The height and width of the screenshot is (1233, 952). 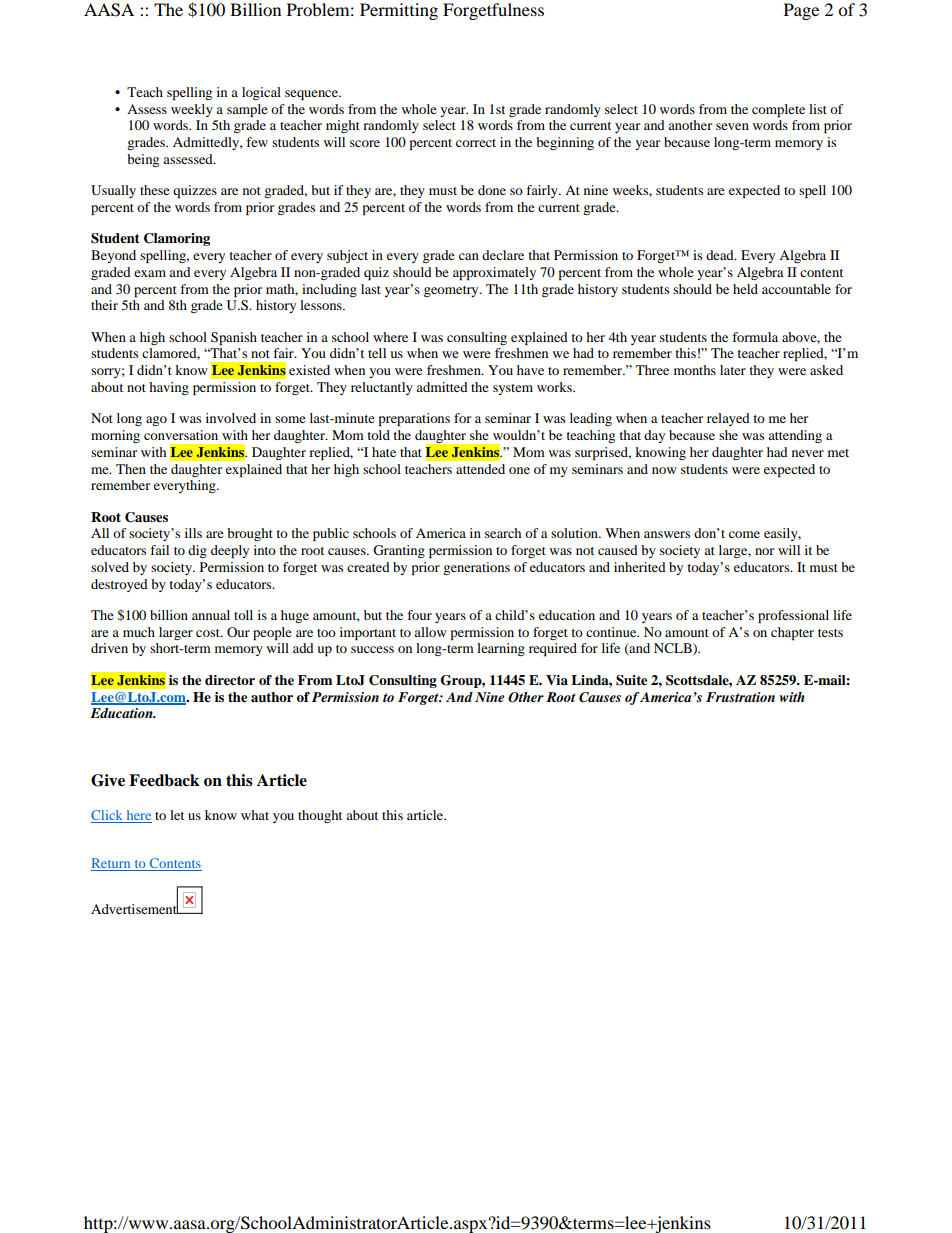 What do you see at coordinates (801, 11) in the screenshot?
I see `Page` at bounding box center [801, 11].
